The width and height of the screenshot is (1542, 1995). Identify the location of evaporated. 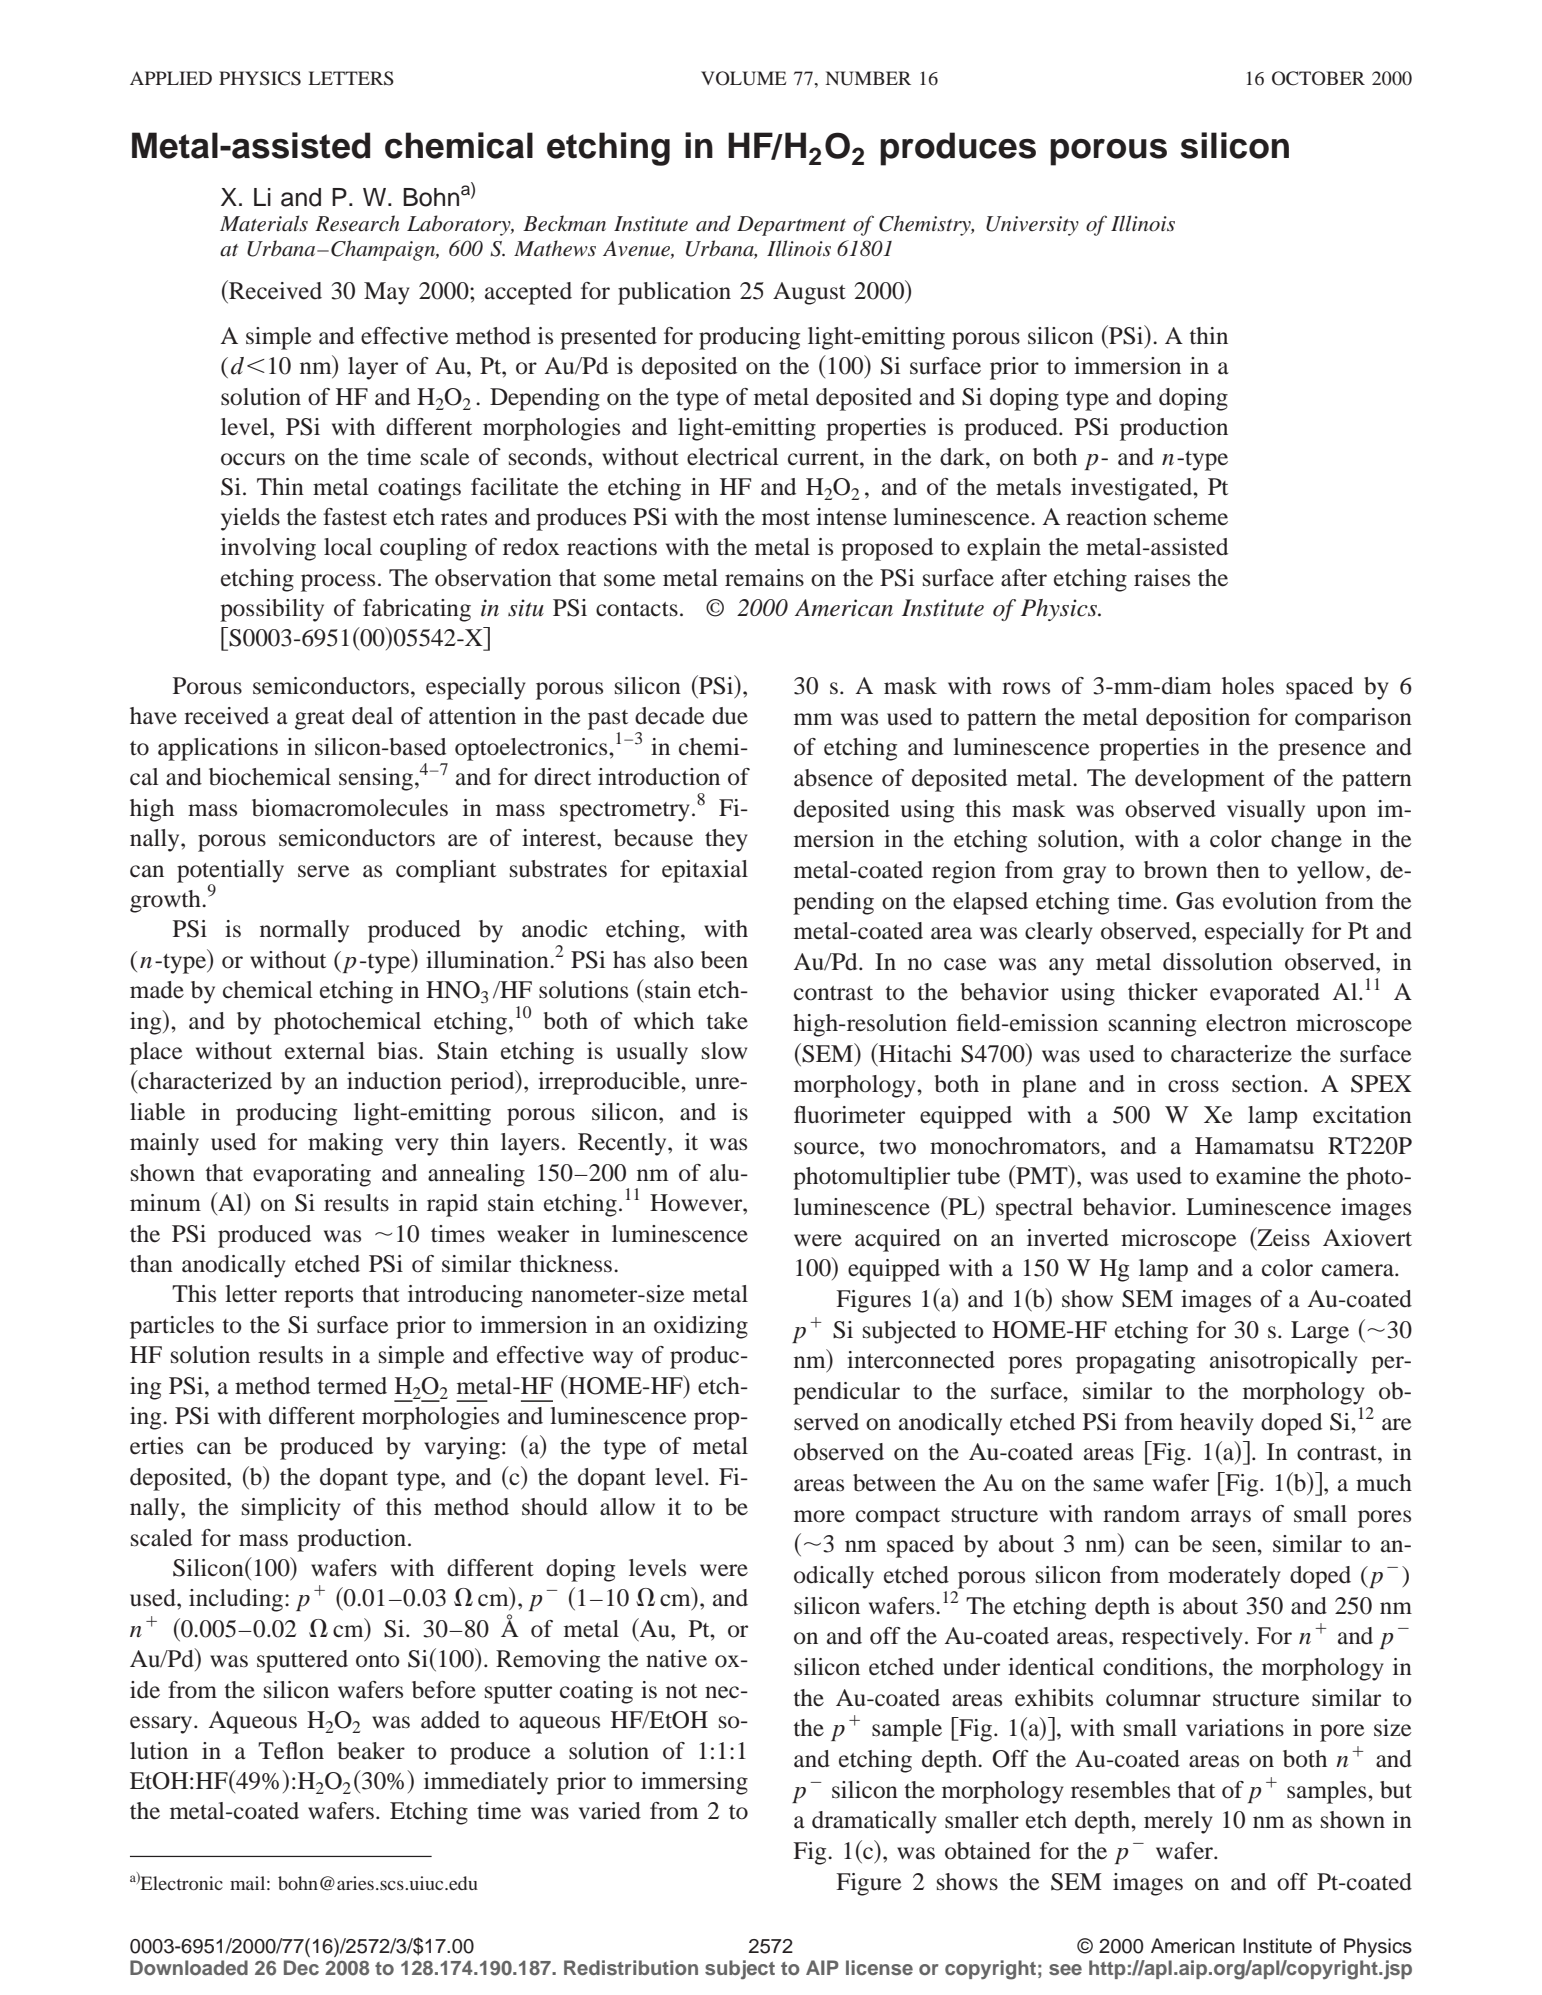
(1265, 994).
